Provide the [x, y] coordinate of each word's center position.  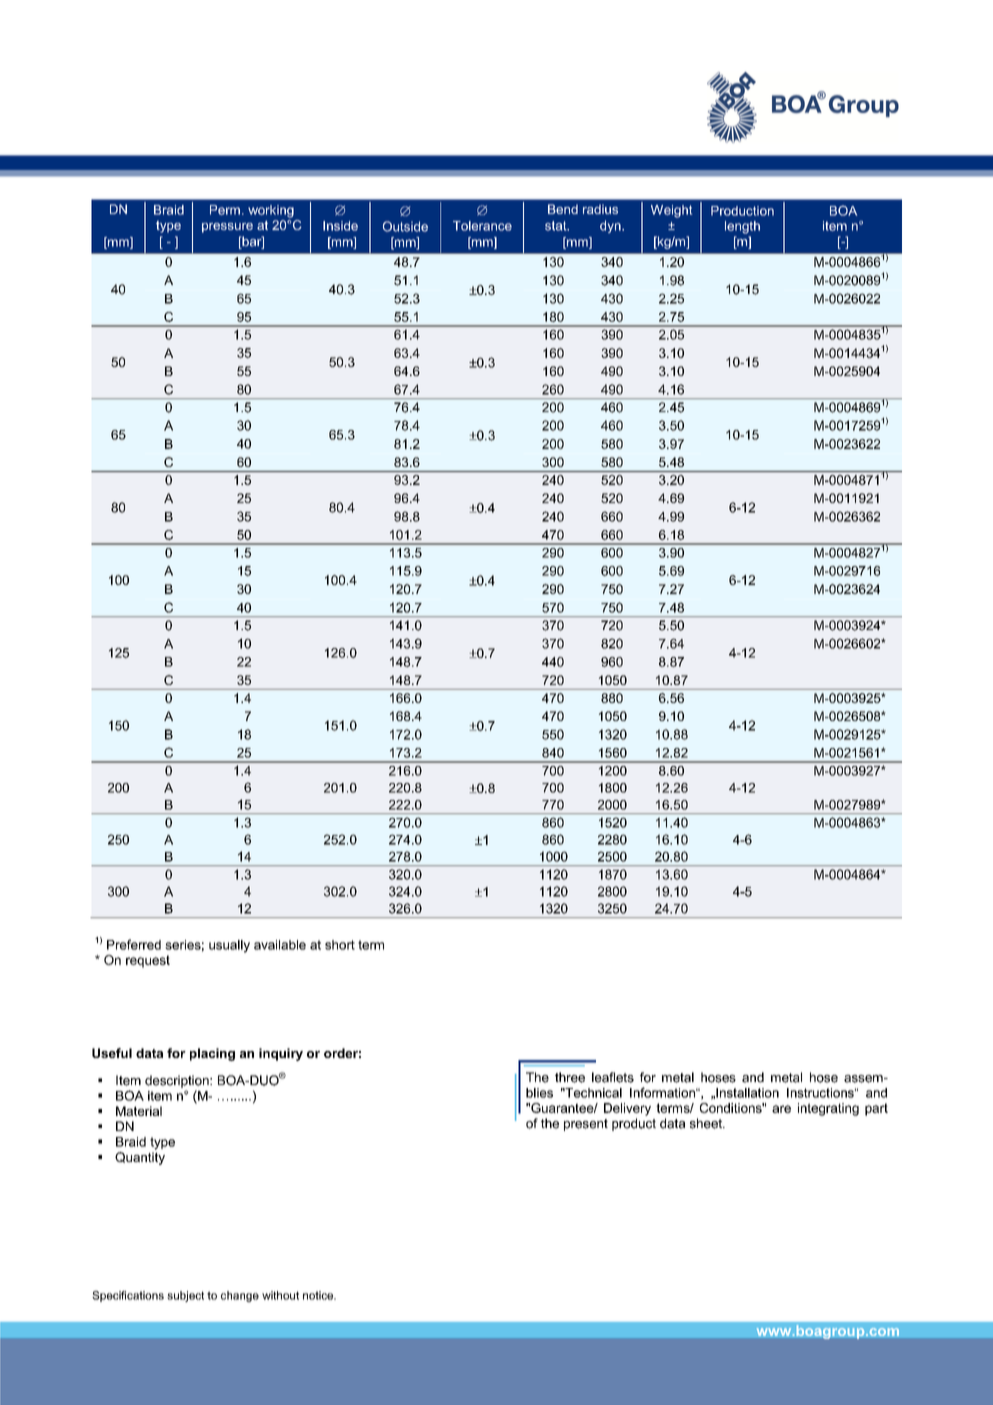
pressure [227, 228]
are [781, 1109]
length [742, 227]
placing [212, 1054]
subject [185, 1296]
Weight [671, 211]
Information [664, 1092]
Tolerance [482, 226]
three [570, 1077]
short [340, 945]
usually [229, 946]
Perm [225, 210]
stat [557, 226]
